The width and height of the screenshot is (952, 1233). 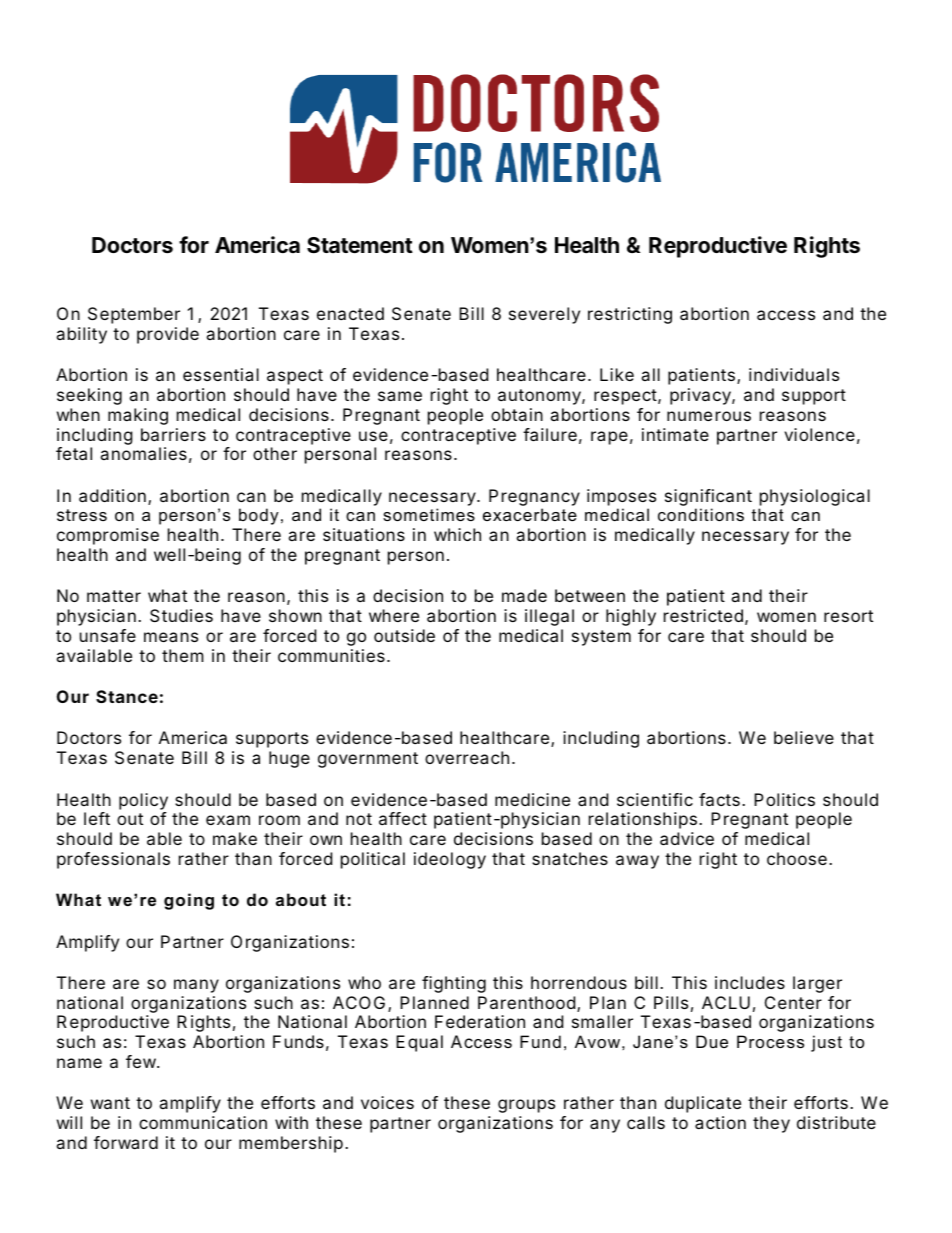 What do you see at coordinates (360, 245) in the screenshot?
I see `Statement` at bounding box center [360, 245].
